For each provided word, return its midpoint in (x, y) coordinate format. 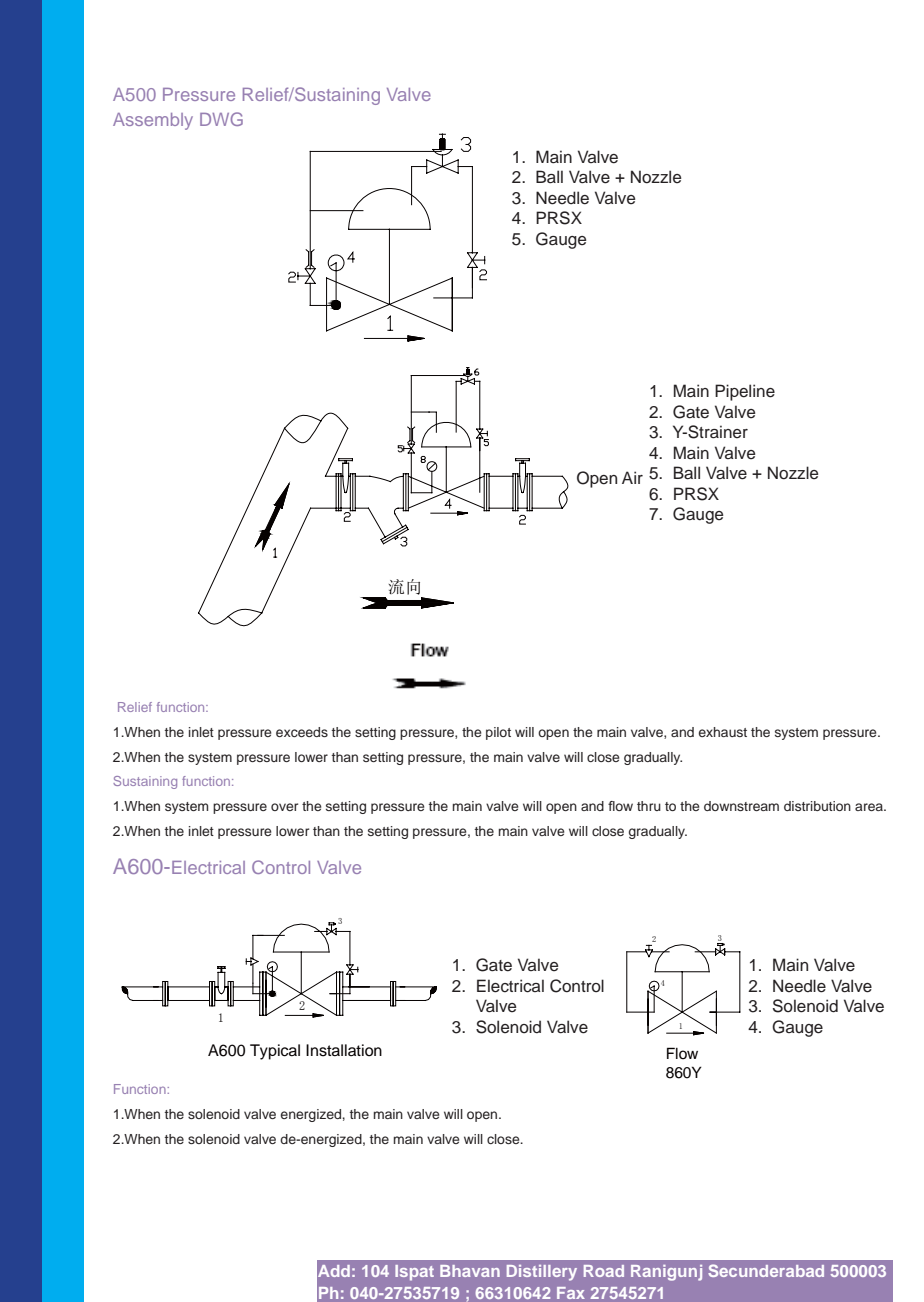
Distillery (542, 1273)
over (284, 807)
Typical (275, 1052)
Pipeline (745, 392)
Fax (571, 1293)
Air (632, 477)
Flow (682, 1053)
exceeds (302, 732)
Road (604, 1271)
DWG (221, 119)
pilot (498, 733)
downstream (741, 806)
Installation (344, 1050)
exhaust (723, 732)
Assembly (153, 121)
